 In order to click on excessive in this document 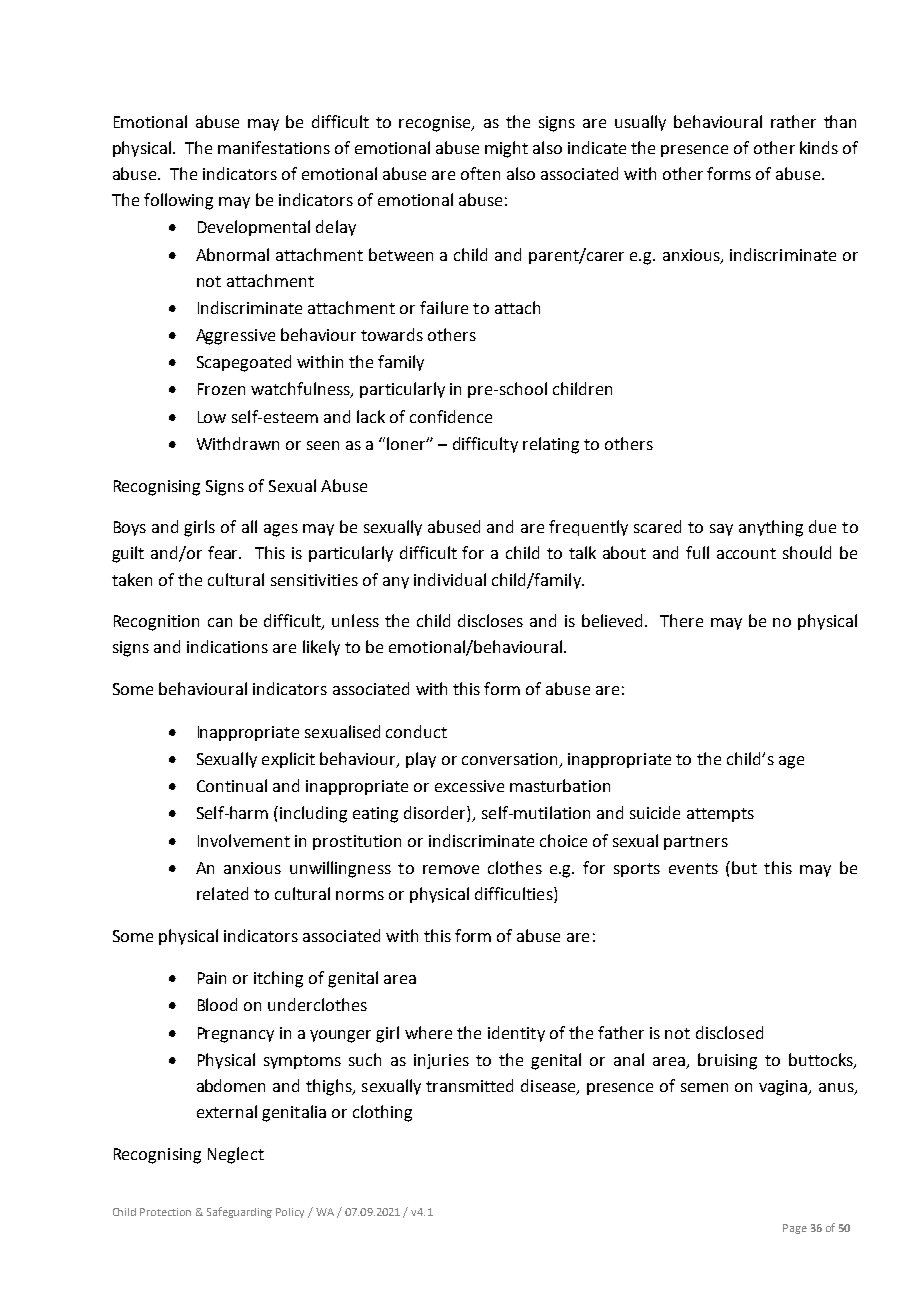, I will do `click(469, 786)`.
